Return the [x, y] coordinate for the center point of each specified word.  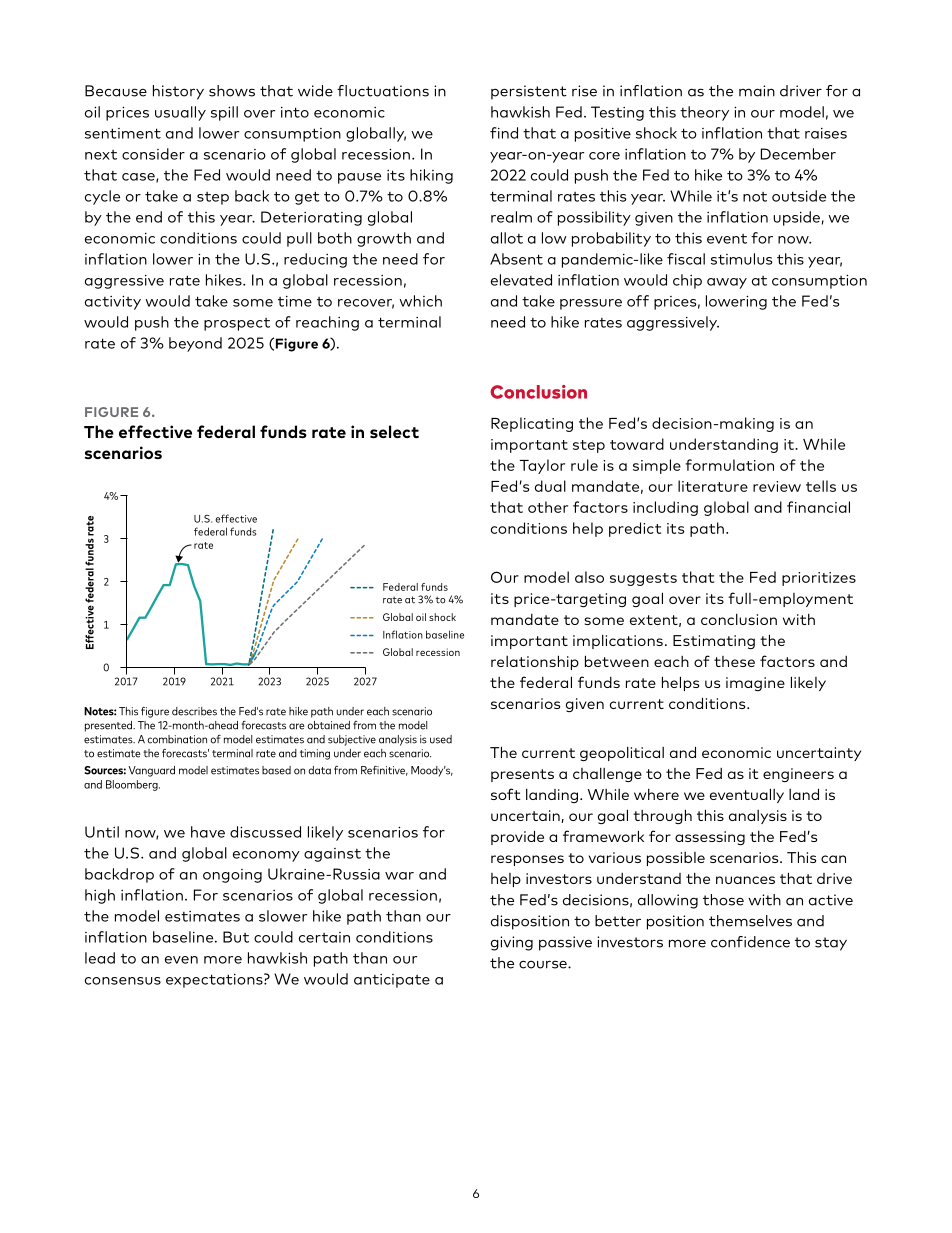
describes [194, 711]
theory [704, 113]
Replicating [532, 424]
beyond [195, 344]
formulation [729, 465]
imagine [755, 684]
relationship [535, 662]
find [504, 133]
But [236, 937]
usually [180, 113]
